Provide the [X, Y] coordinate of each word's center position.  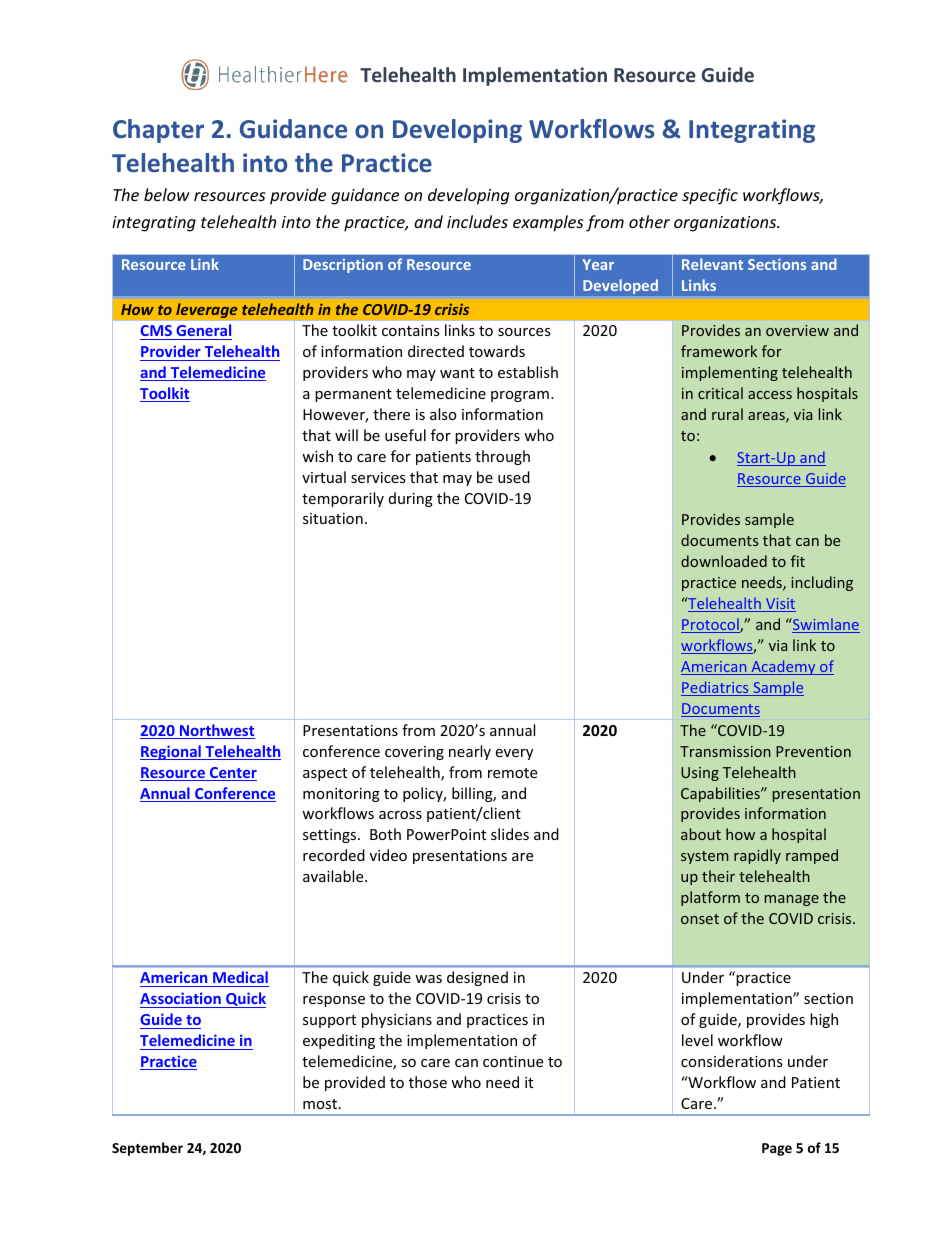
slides [510, 834]
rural [727, 414]
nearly [470, 752]
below [167, 194]
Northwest [216, 731]
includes [477, 221]
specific [710, 196]
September [147, 1149]
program [520, 396]
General [203, 330]
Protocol [711, 625]
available [334, 876]
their [718, 876]
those [428, 1082]
